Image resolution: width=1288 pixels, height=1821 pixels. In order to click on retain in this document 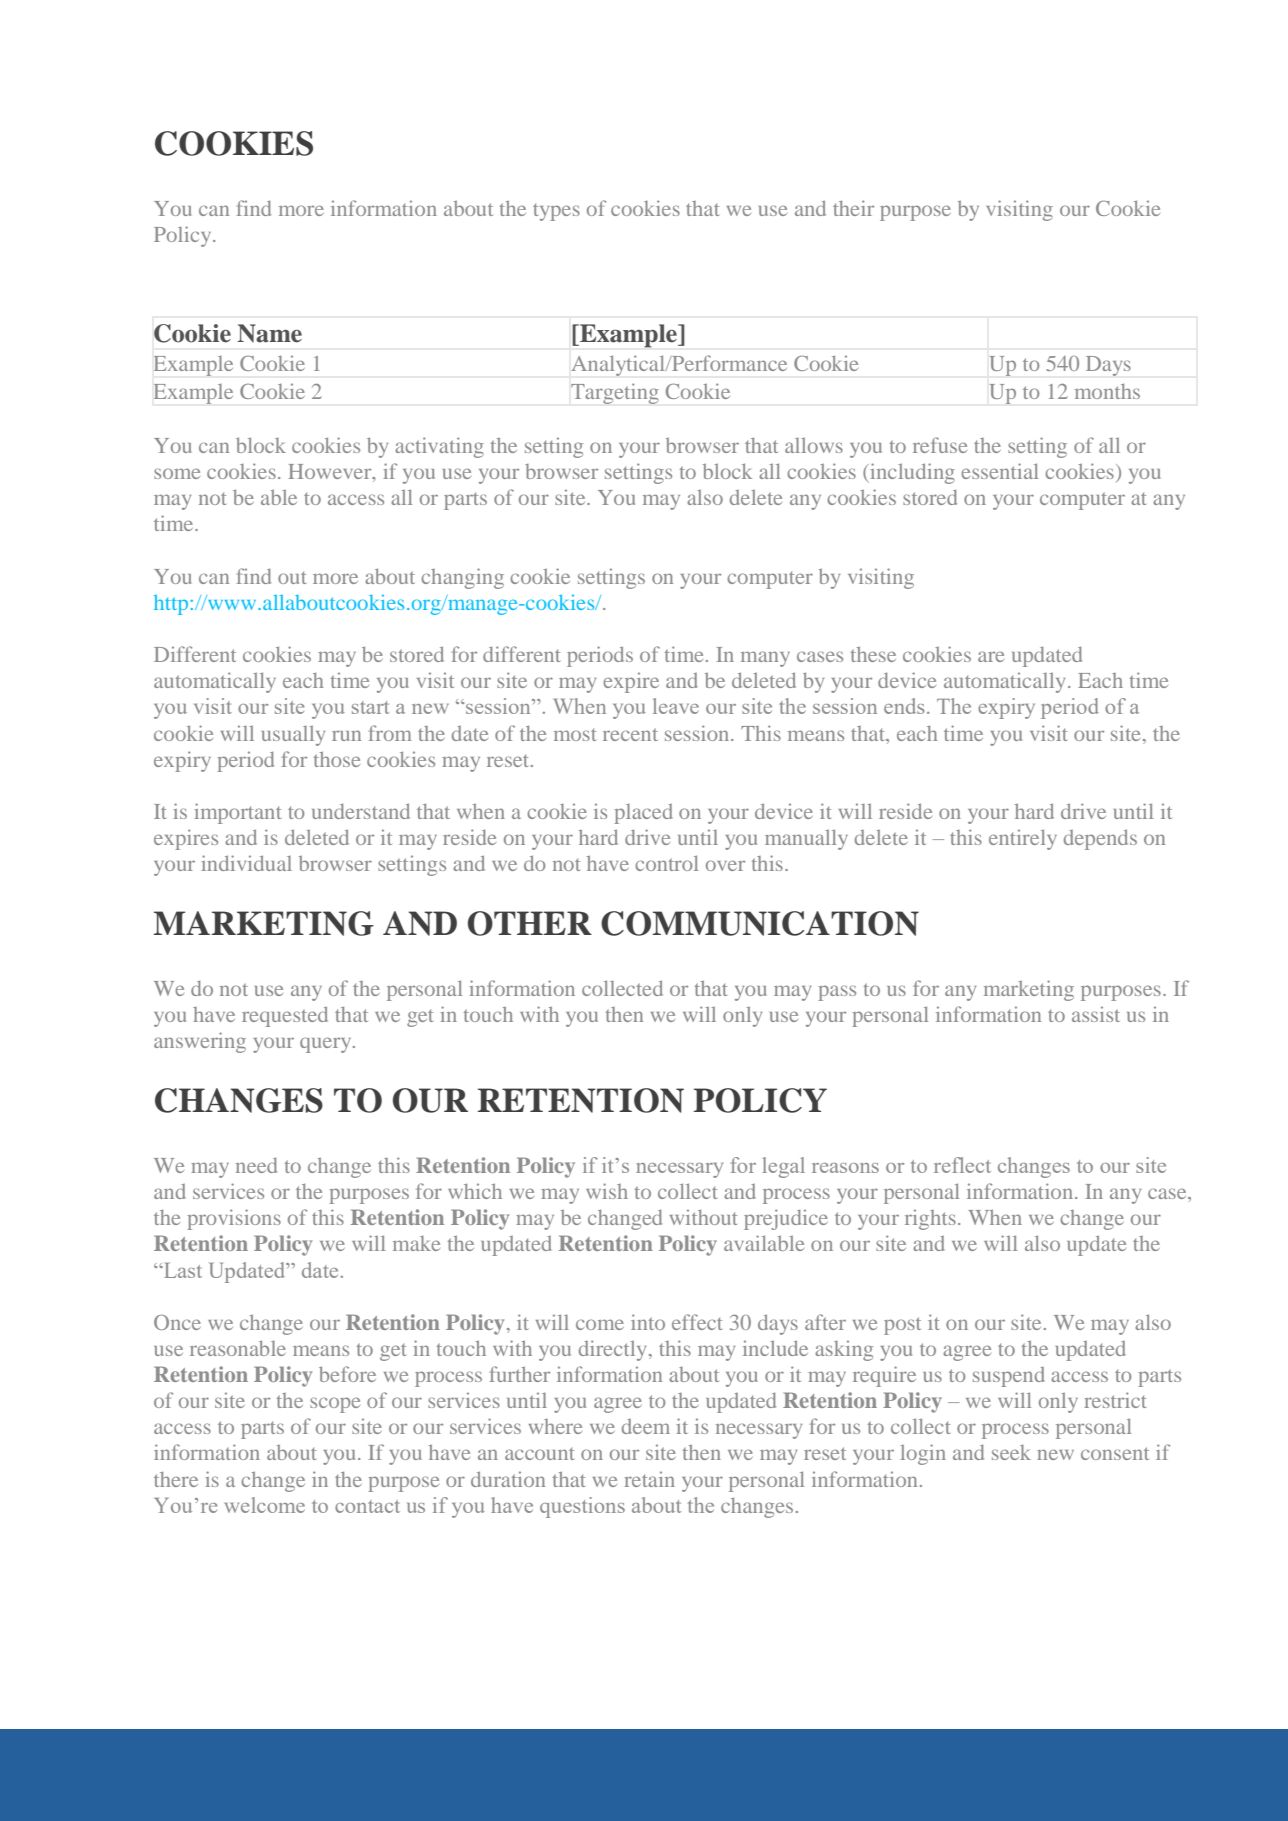, I will do `click(649, 1479)`.
